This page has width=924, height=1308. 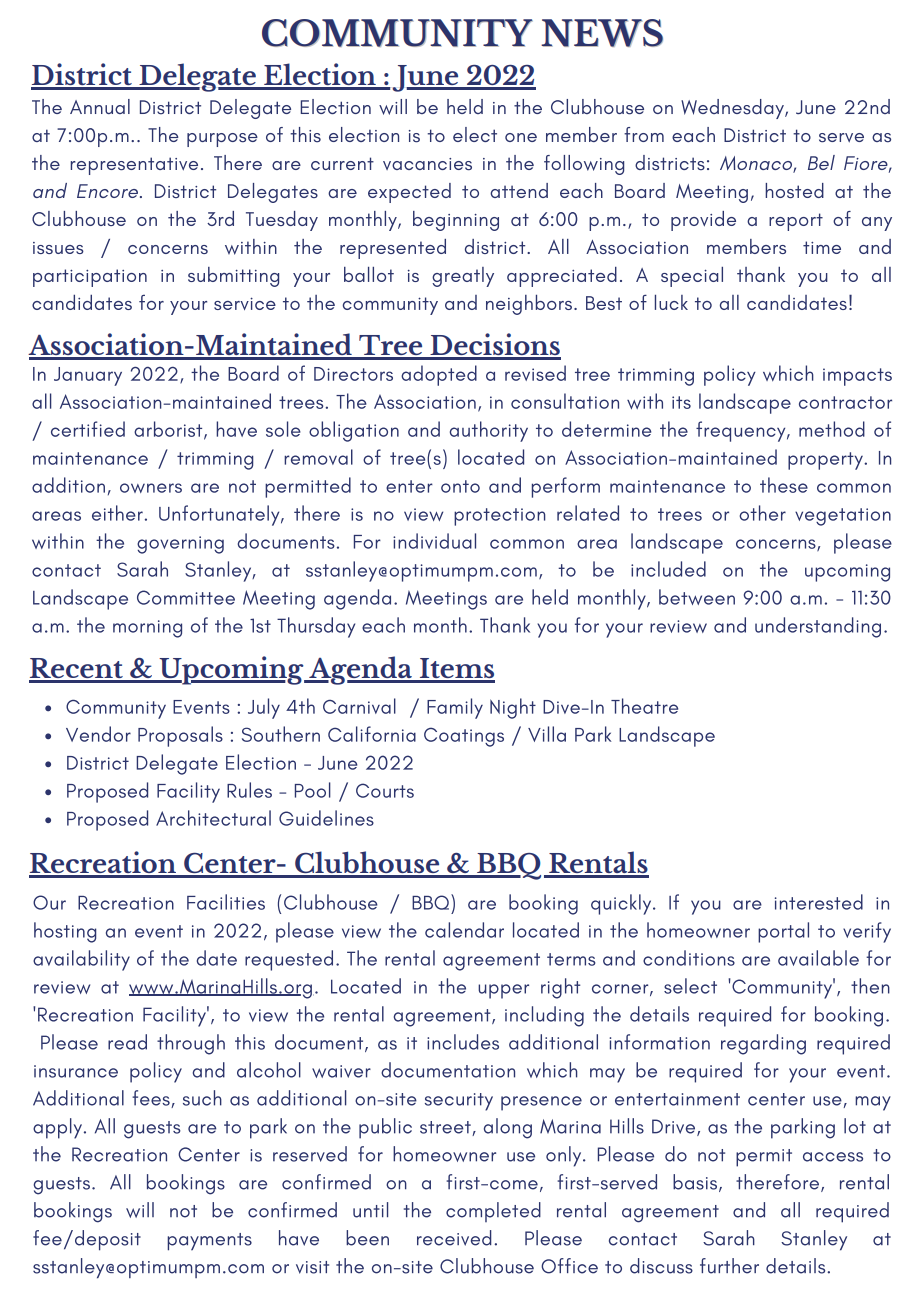 What do you see at coordinates (213, 818) in the page?
I see `Architectural` at bounding box center [213, 818].
